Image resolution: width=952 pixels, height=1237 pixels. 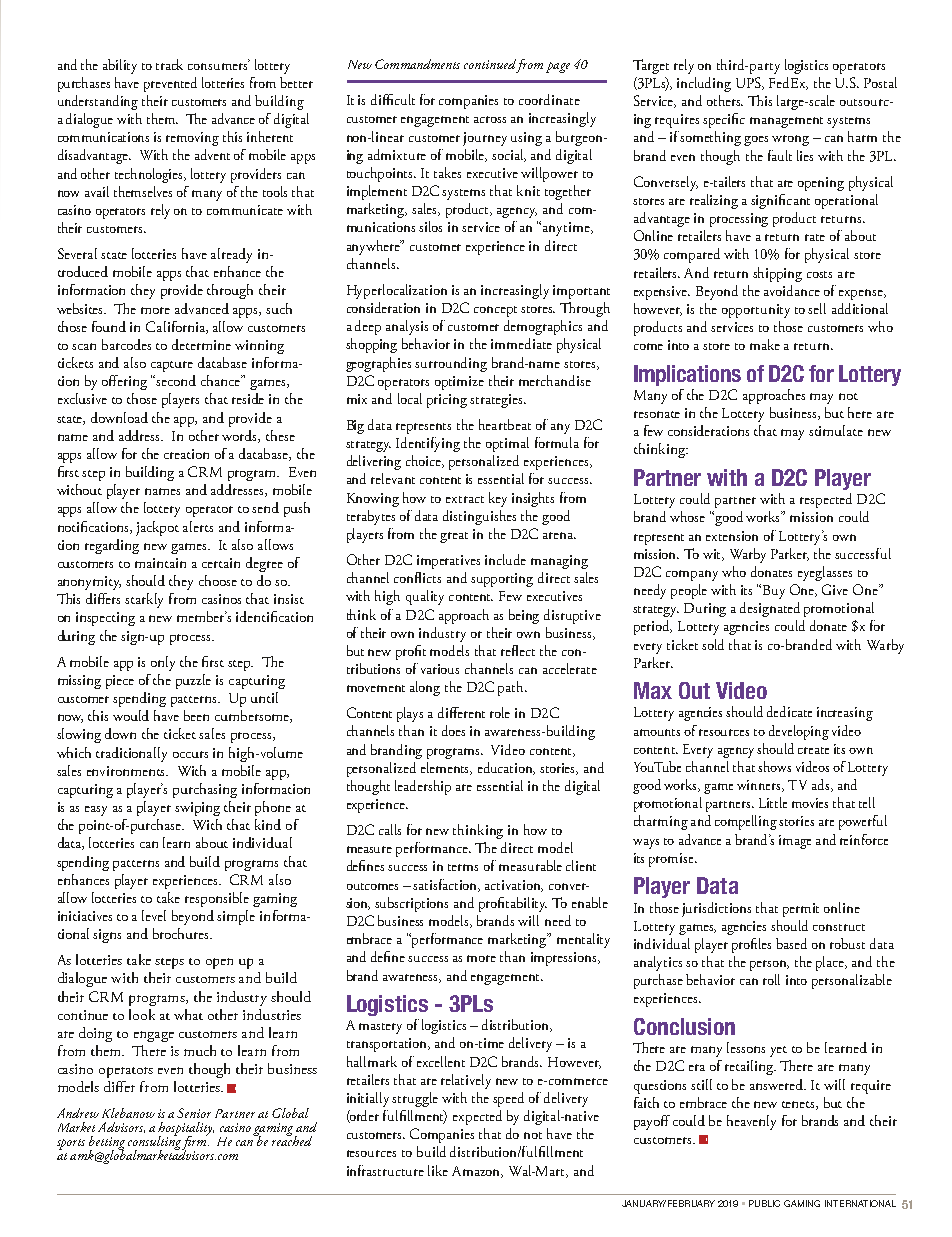 I want to click on across, so click(x=490, y=119).
